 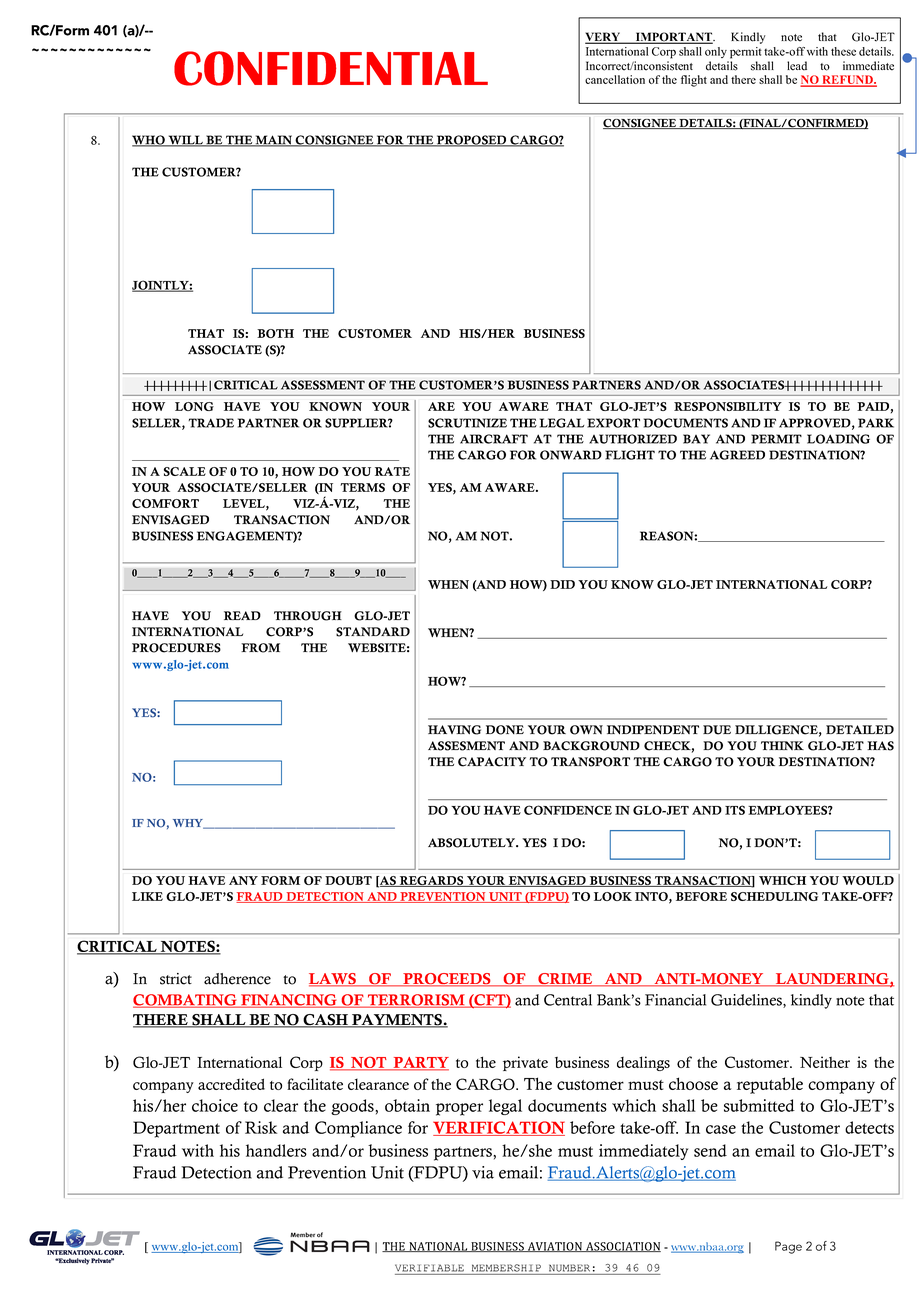 What do you see at coordinates (797, 66) in the screenshot?
I see `lead` at bounding box center [797, 66].
